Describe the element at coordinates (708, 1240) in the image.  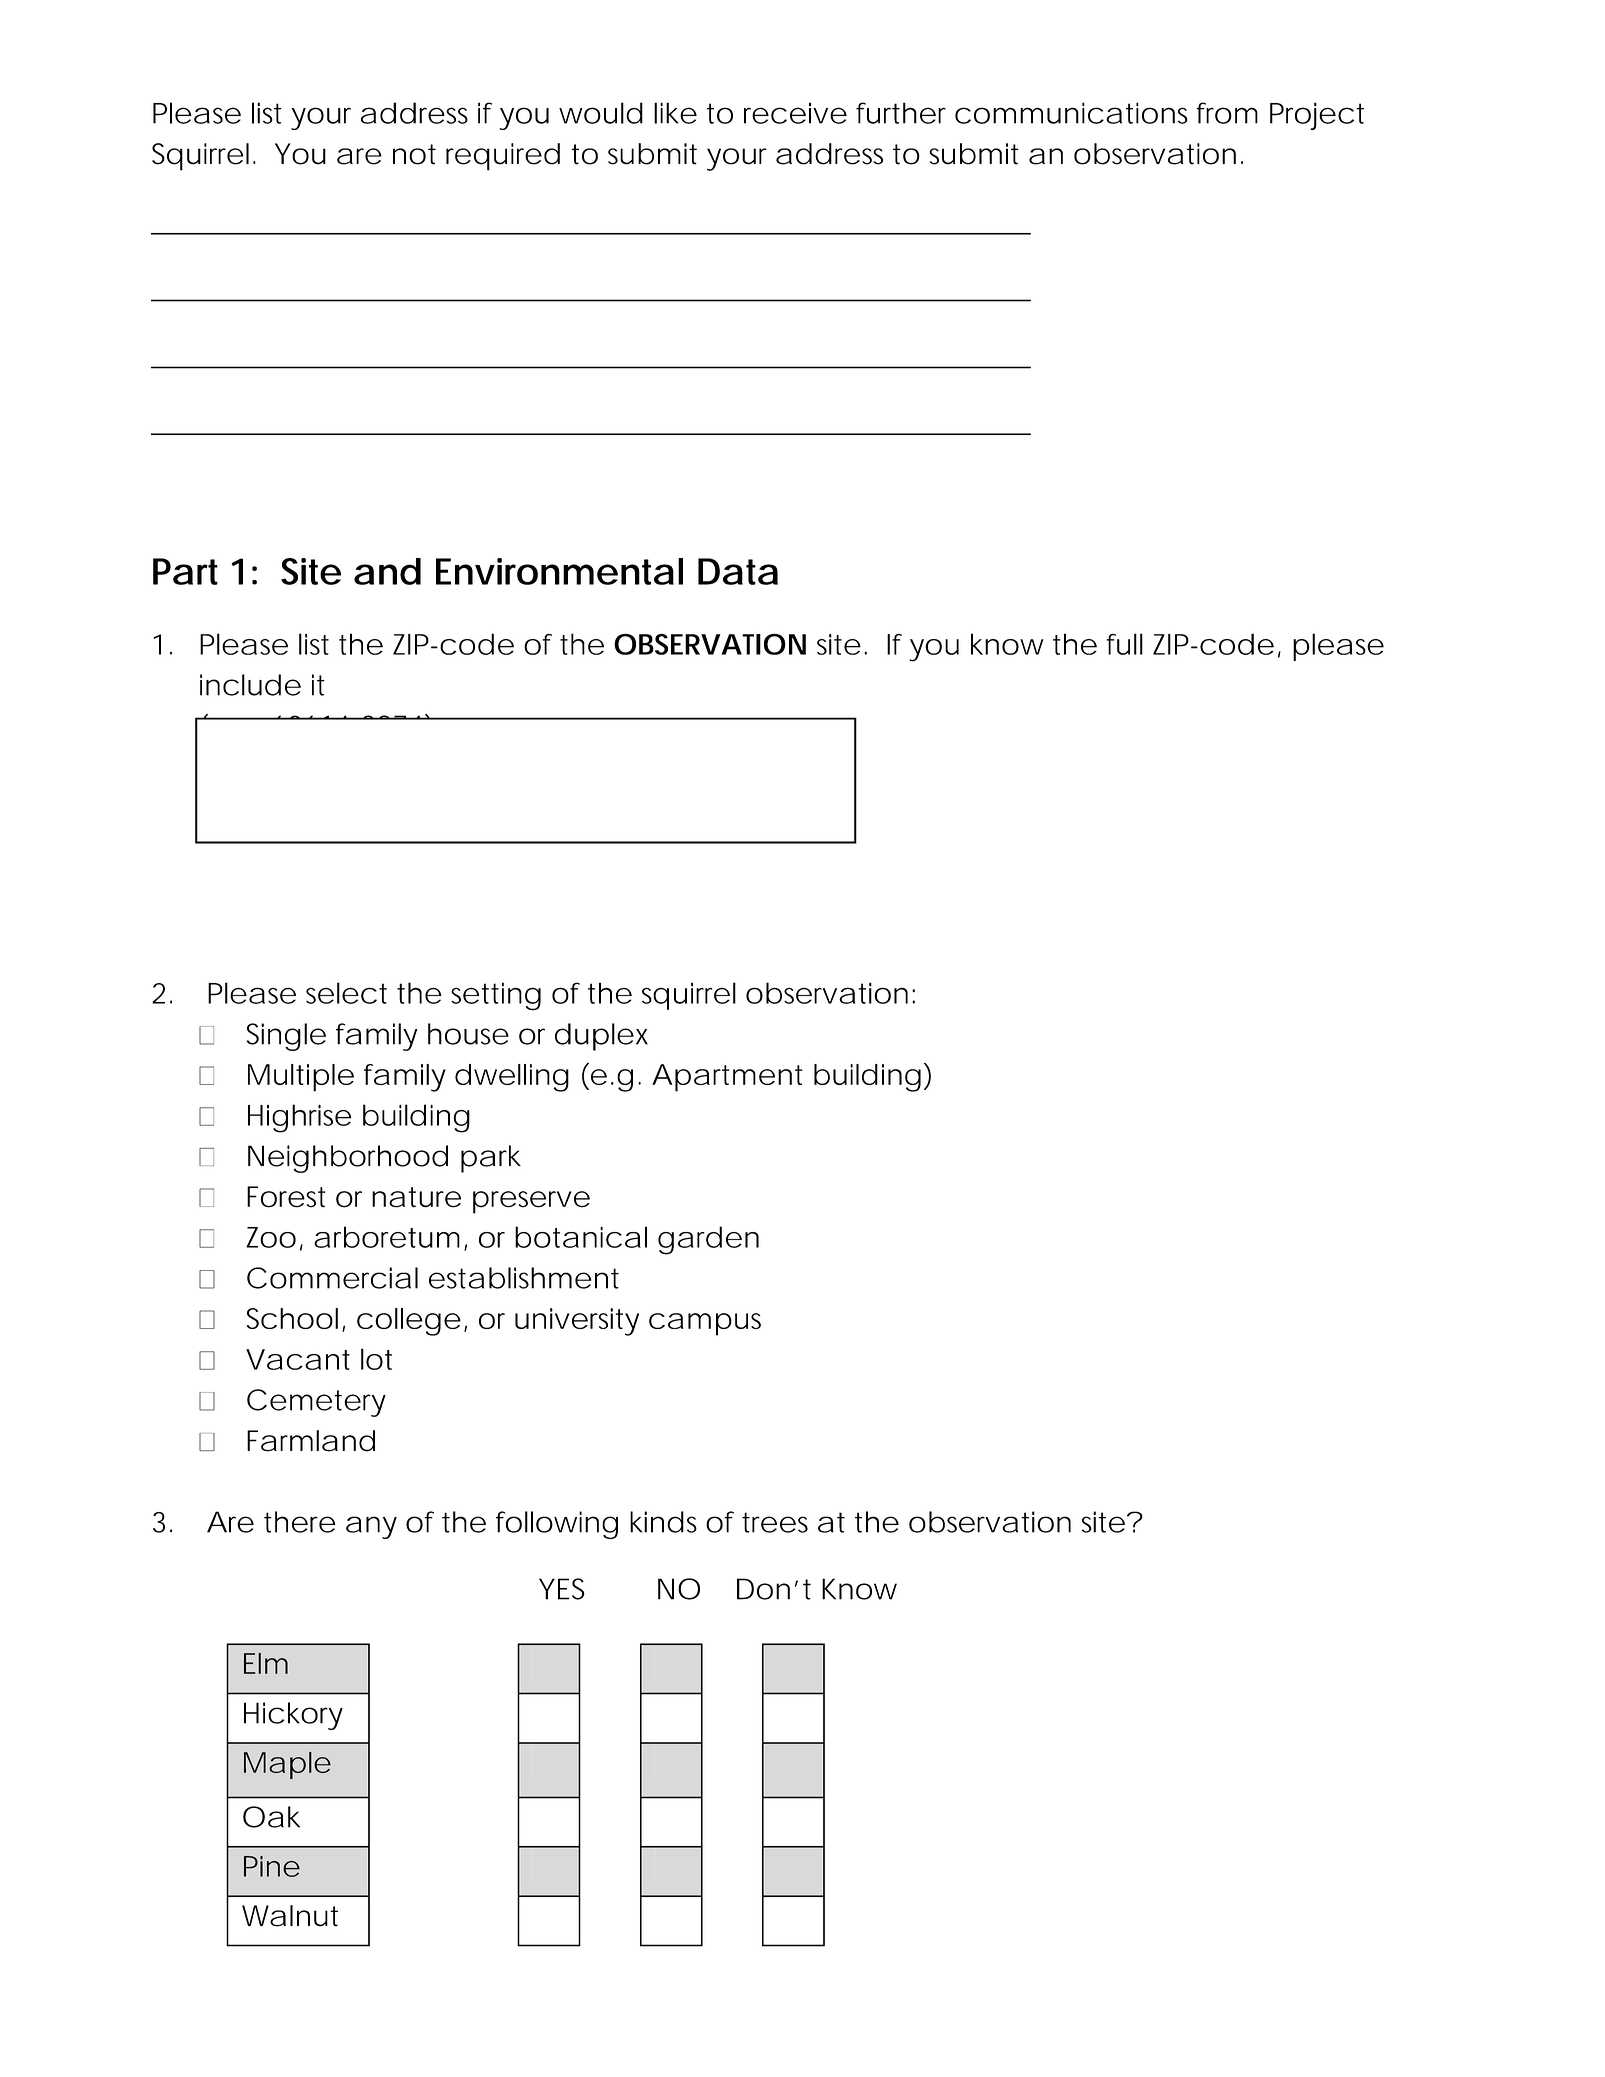
I see `garden` at that location.
